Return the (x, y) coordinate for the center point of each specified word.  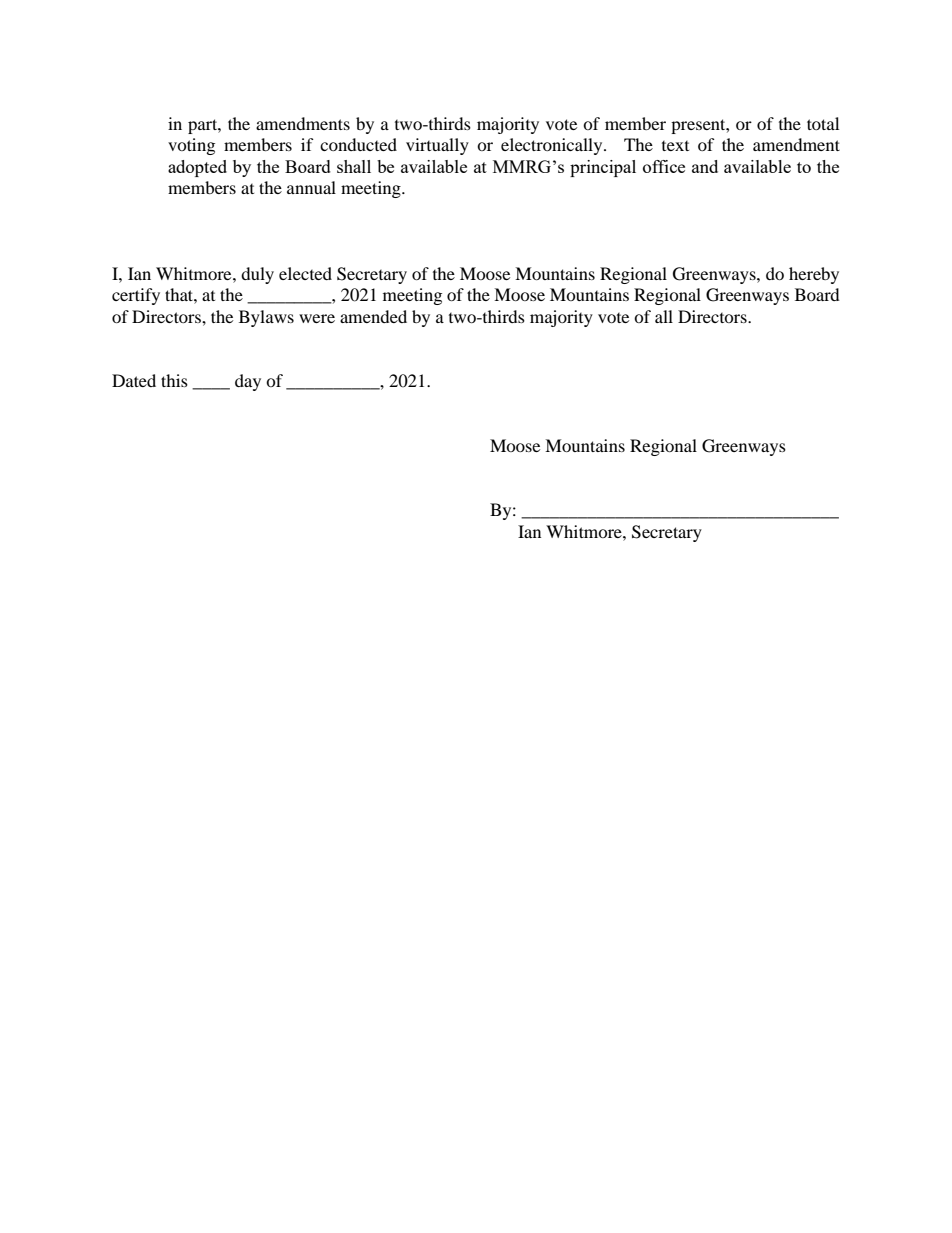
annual (311, 187)
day (248, 382)
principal (603, 168)
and (705, 166)
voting (191, 146)
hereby (814, 275)
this (174, 380)
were (317, 318)
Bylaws (266, 318)
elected (305, 273)
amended (373, 316)
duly (257, 275)
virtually (437, 146)
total (823, 123)
